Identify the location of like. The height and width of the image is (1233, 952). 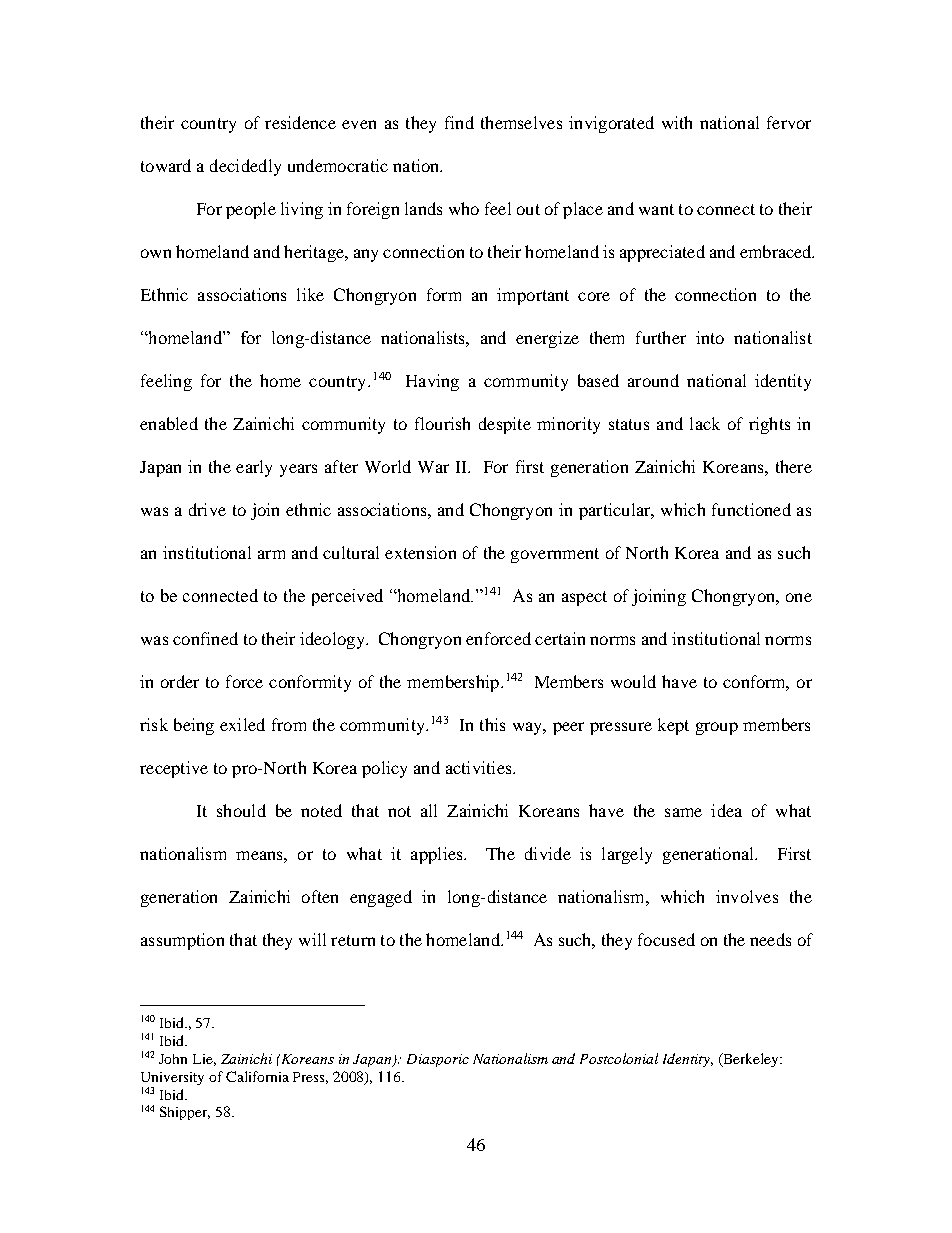
(310, 294).
